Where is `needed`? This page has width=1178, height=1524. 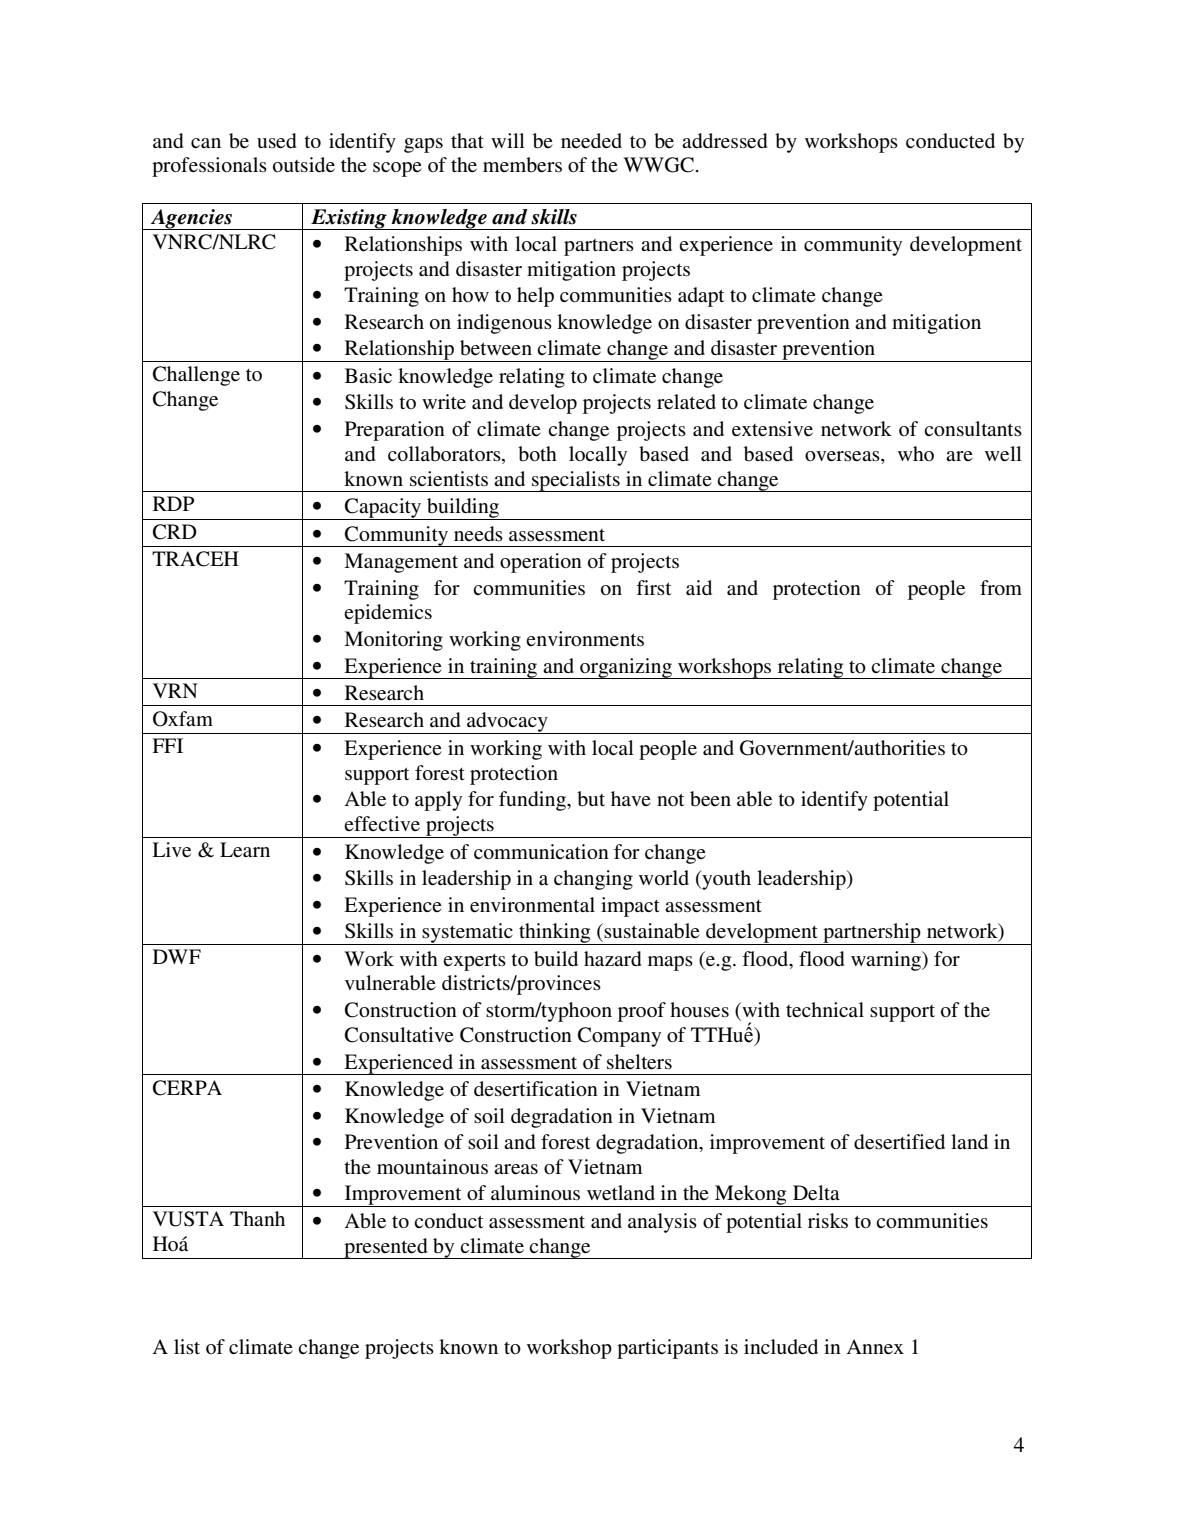
needed is located at coordinates (591, 141).
